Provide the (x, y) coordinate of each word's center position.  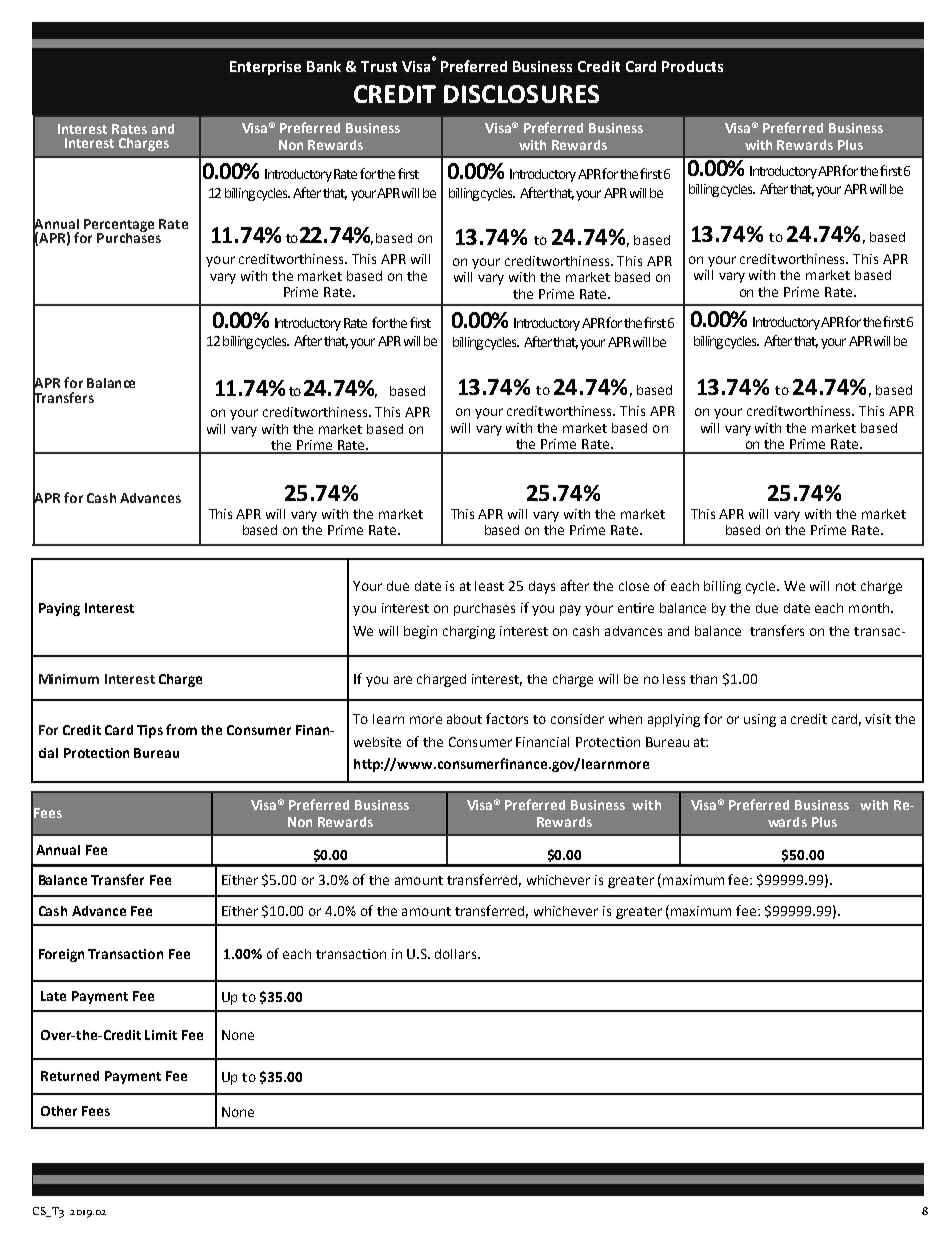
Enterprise (265, 68)
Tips (150, 731)
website (377, 742)
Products (692, 66)
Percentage (119, 226)
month (870, 608)
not (846, 586)
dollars (457, 954)
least (489, 586)
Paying (59, 609)
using (760, 720)
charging (469, 632)
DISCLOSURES (521, 94)
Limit (161, 1035)
